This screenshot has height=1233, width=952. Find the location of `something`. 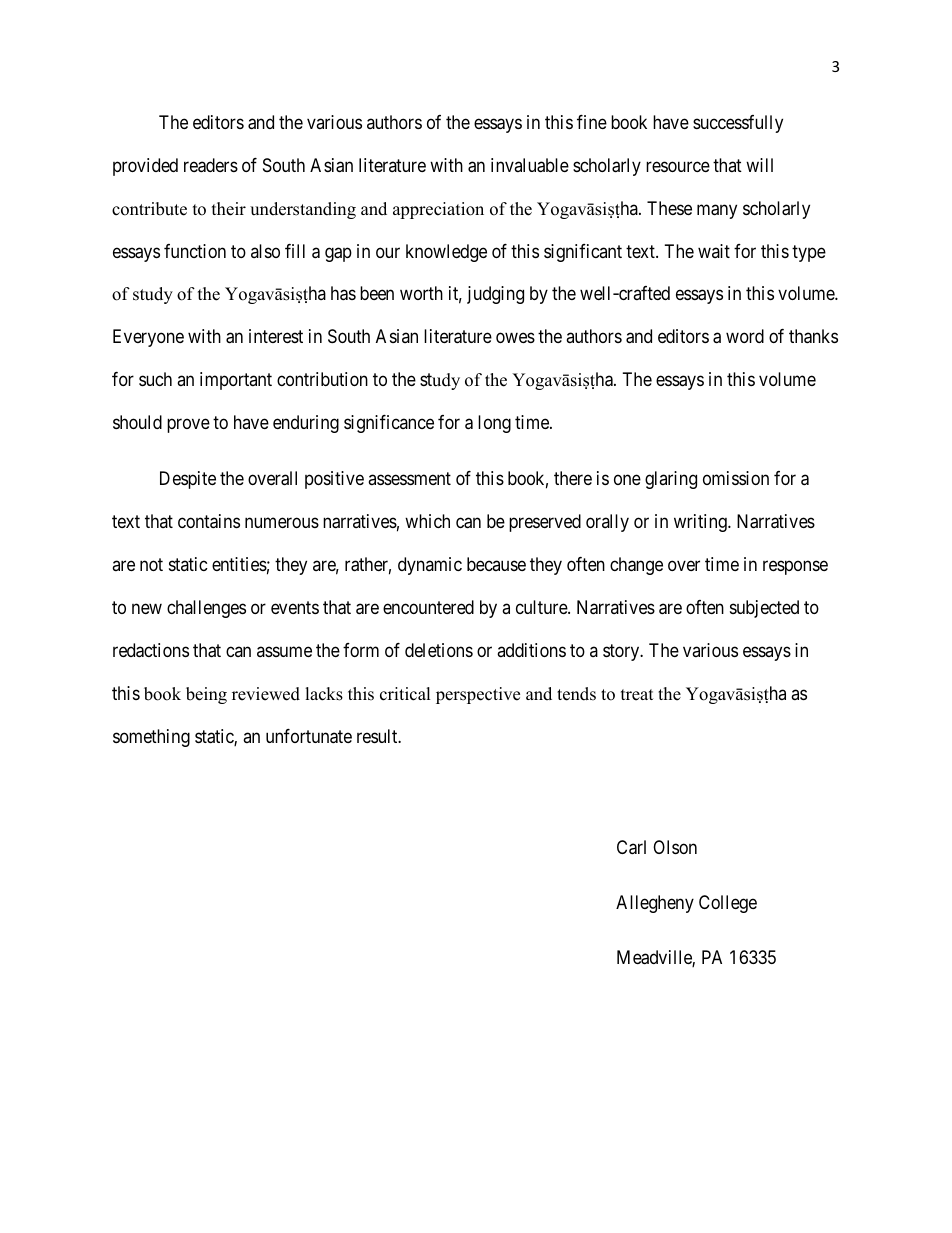

something is located at coordinates (151, 738).
